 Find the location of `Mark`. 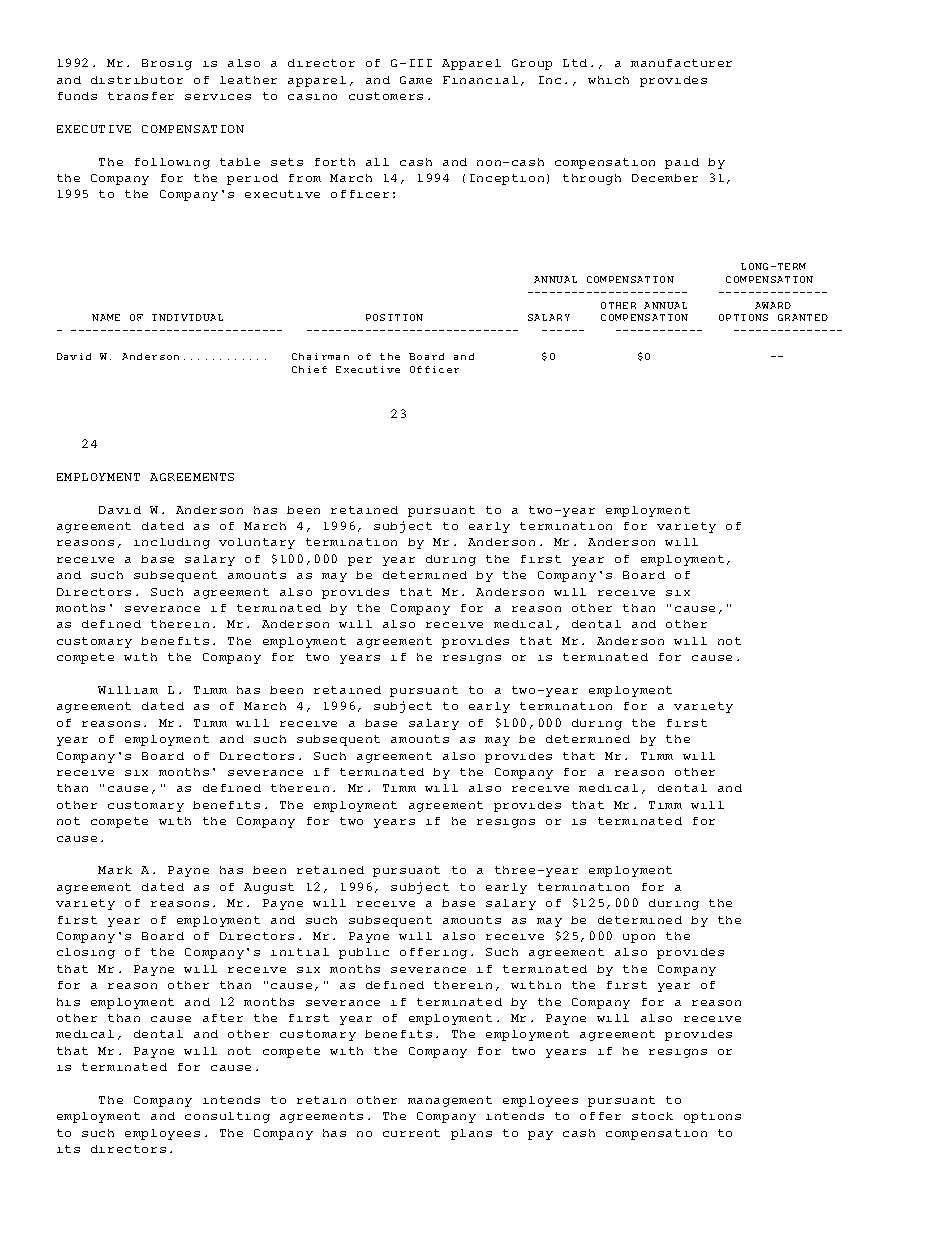

Mark is located at coordinates (115, 870).
